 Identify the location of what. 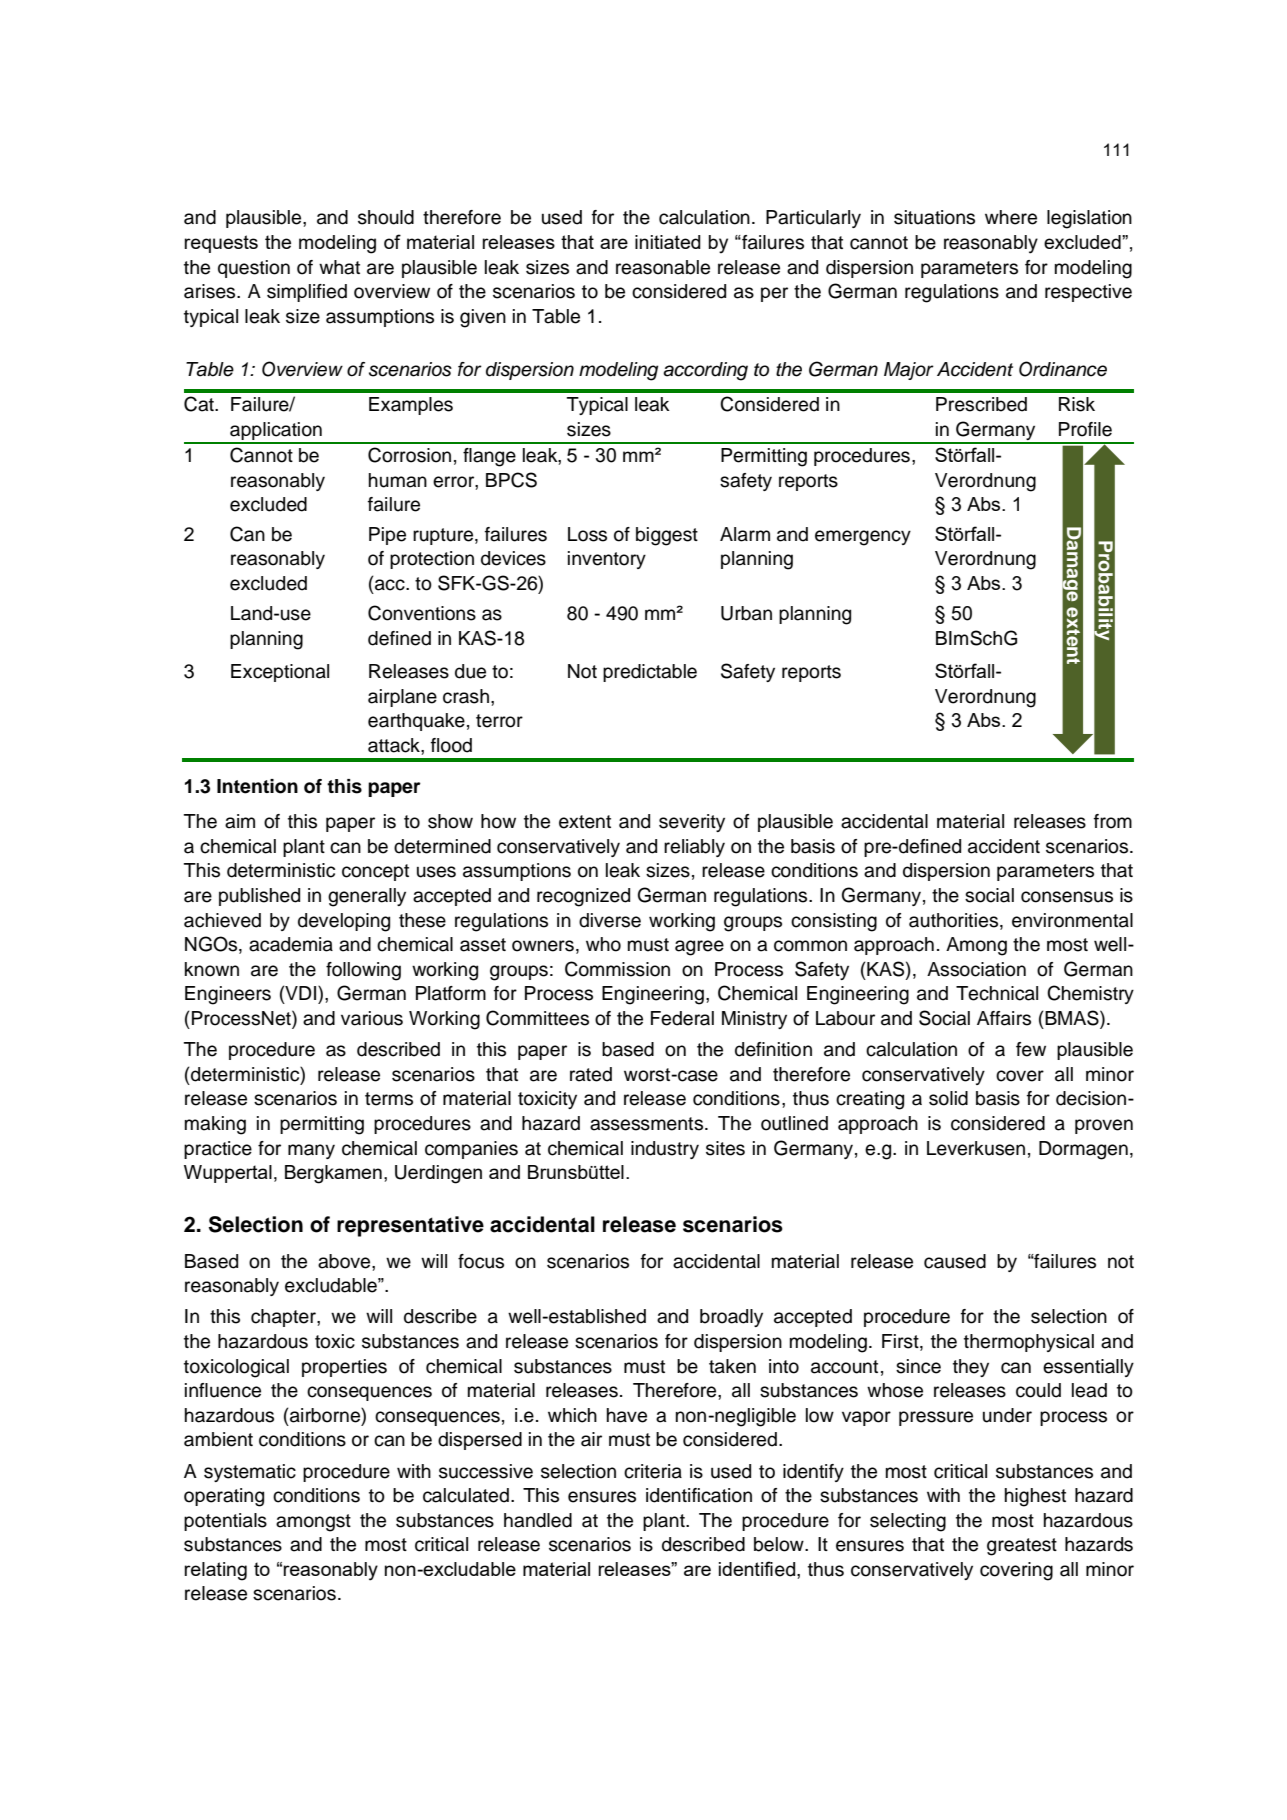
(339, 267).
